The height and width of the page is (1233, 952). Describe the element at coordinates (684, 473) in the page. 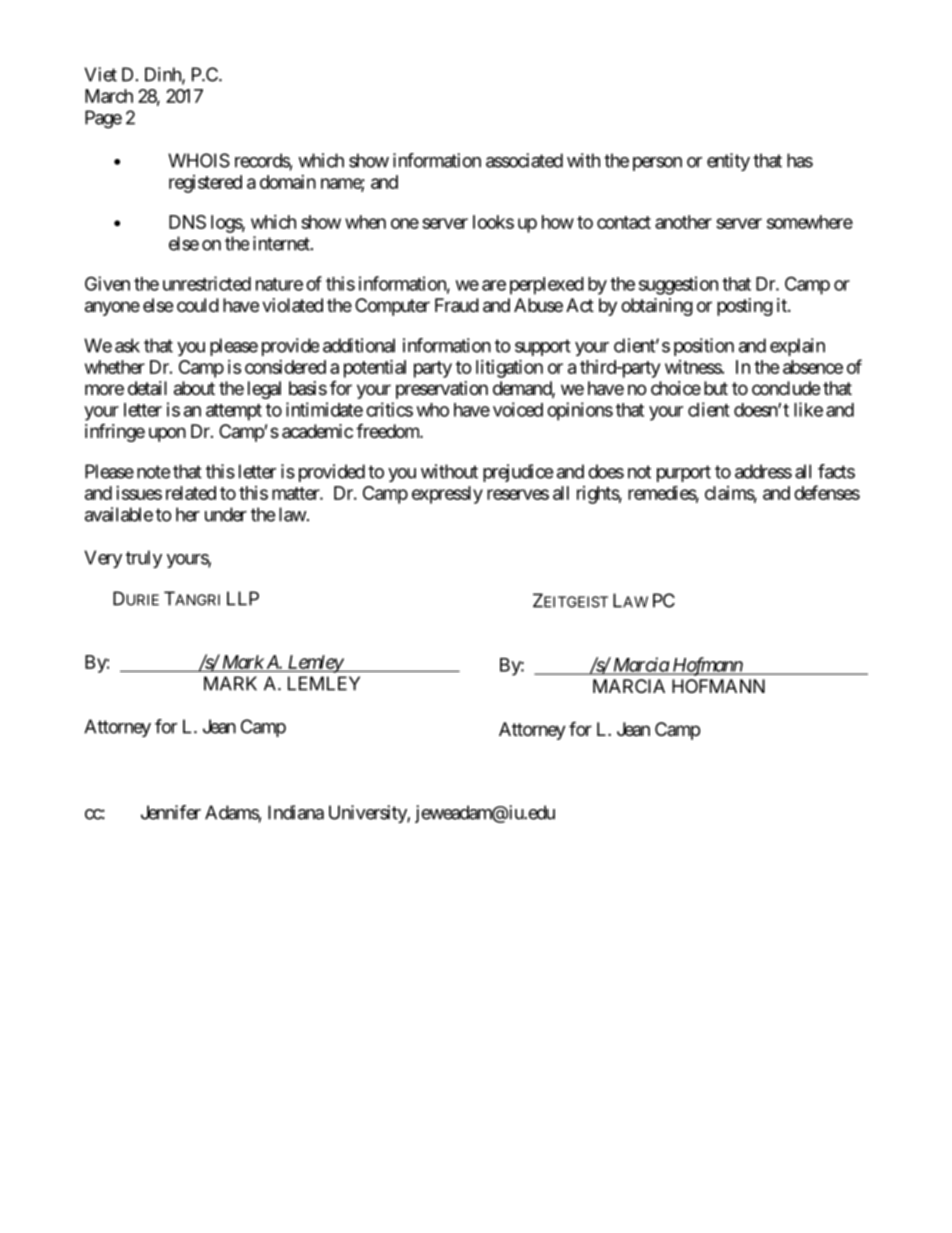

I see `purport` at that location.
